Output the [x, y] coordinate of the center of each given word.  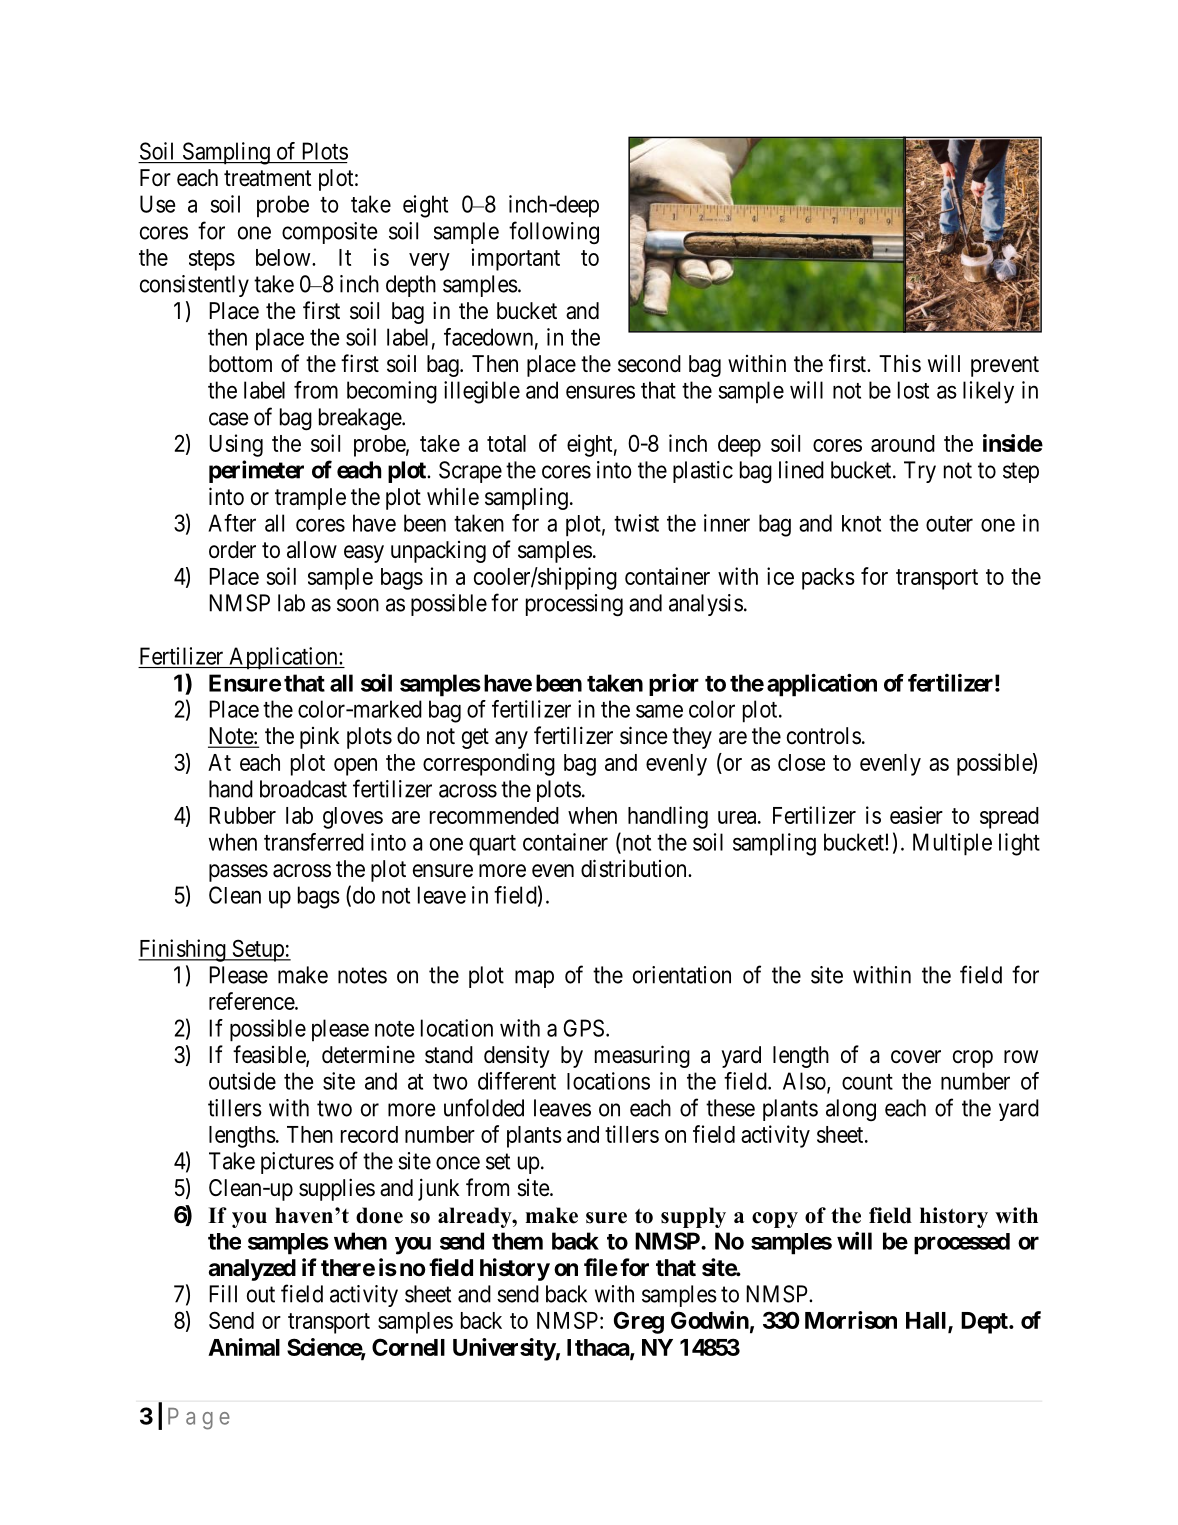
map [534, 979]
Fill [223, 1294]
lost [913, 390]
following [554, 232]
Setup [258, 950]
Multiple [952, 844]
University [504, 1349]
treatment [268, 178]
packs [828, 579]
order [232, 550]
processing [574, 605]
